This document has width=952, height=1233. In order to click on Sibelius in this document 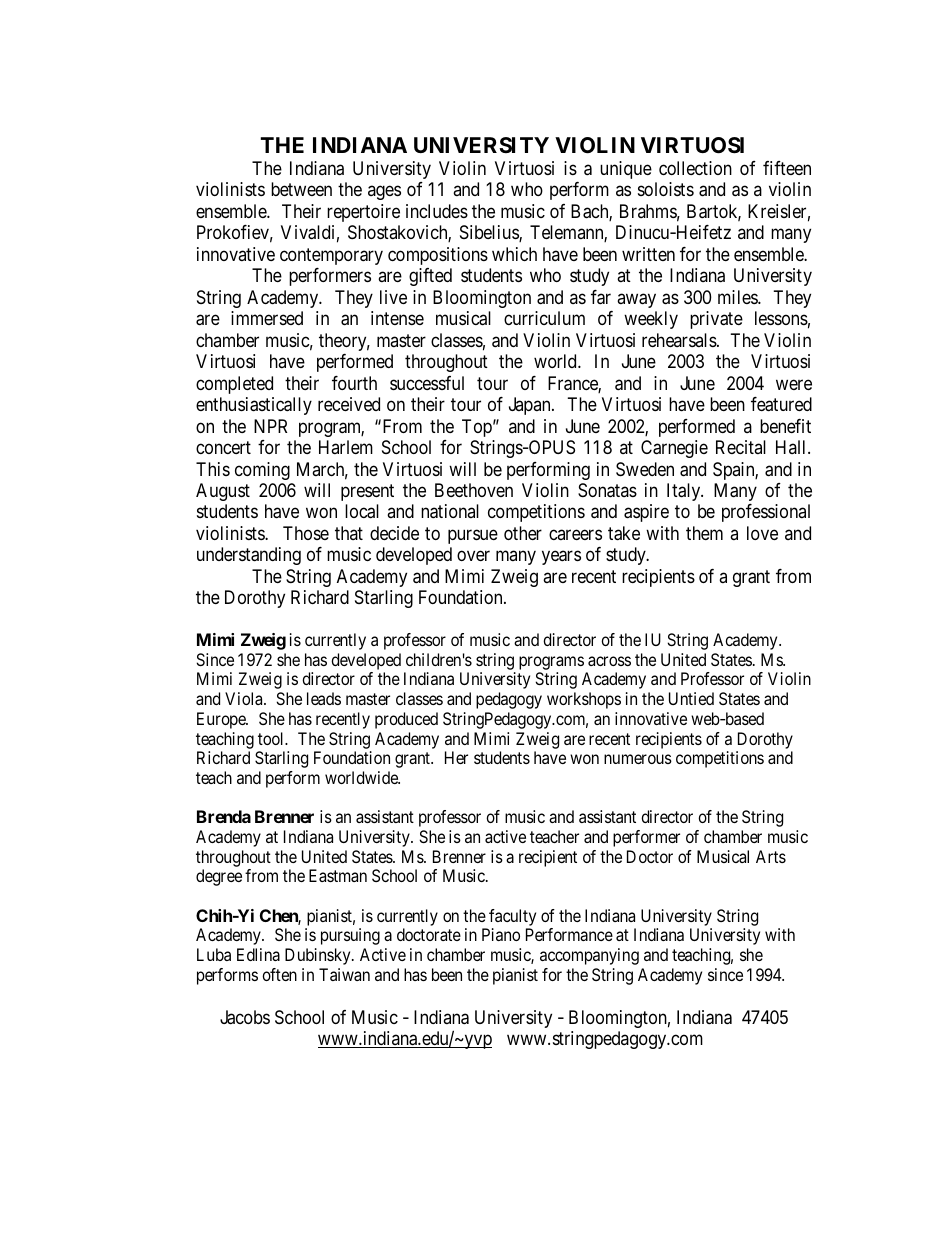, I will do `click(490, 233)`.
